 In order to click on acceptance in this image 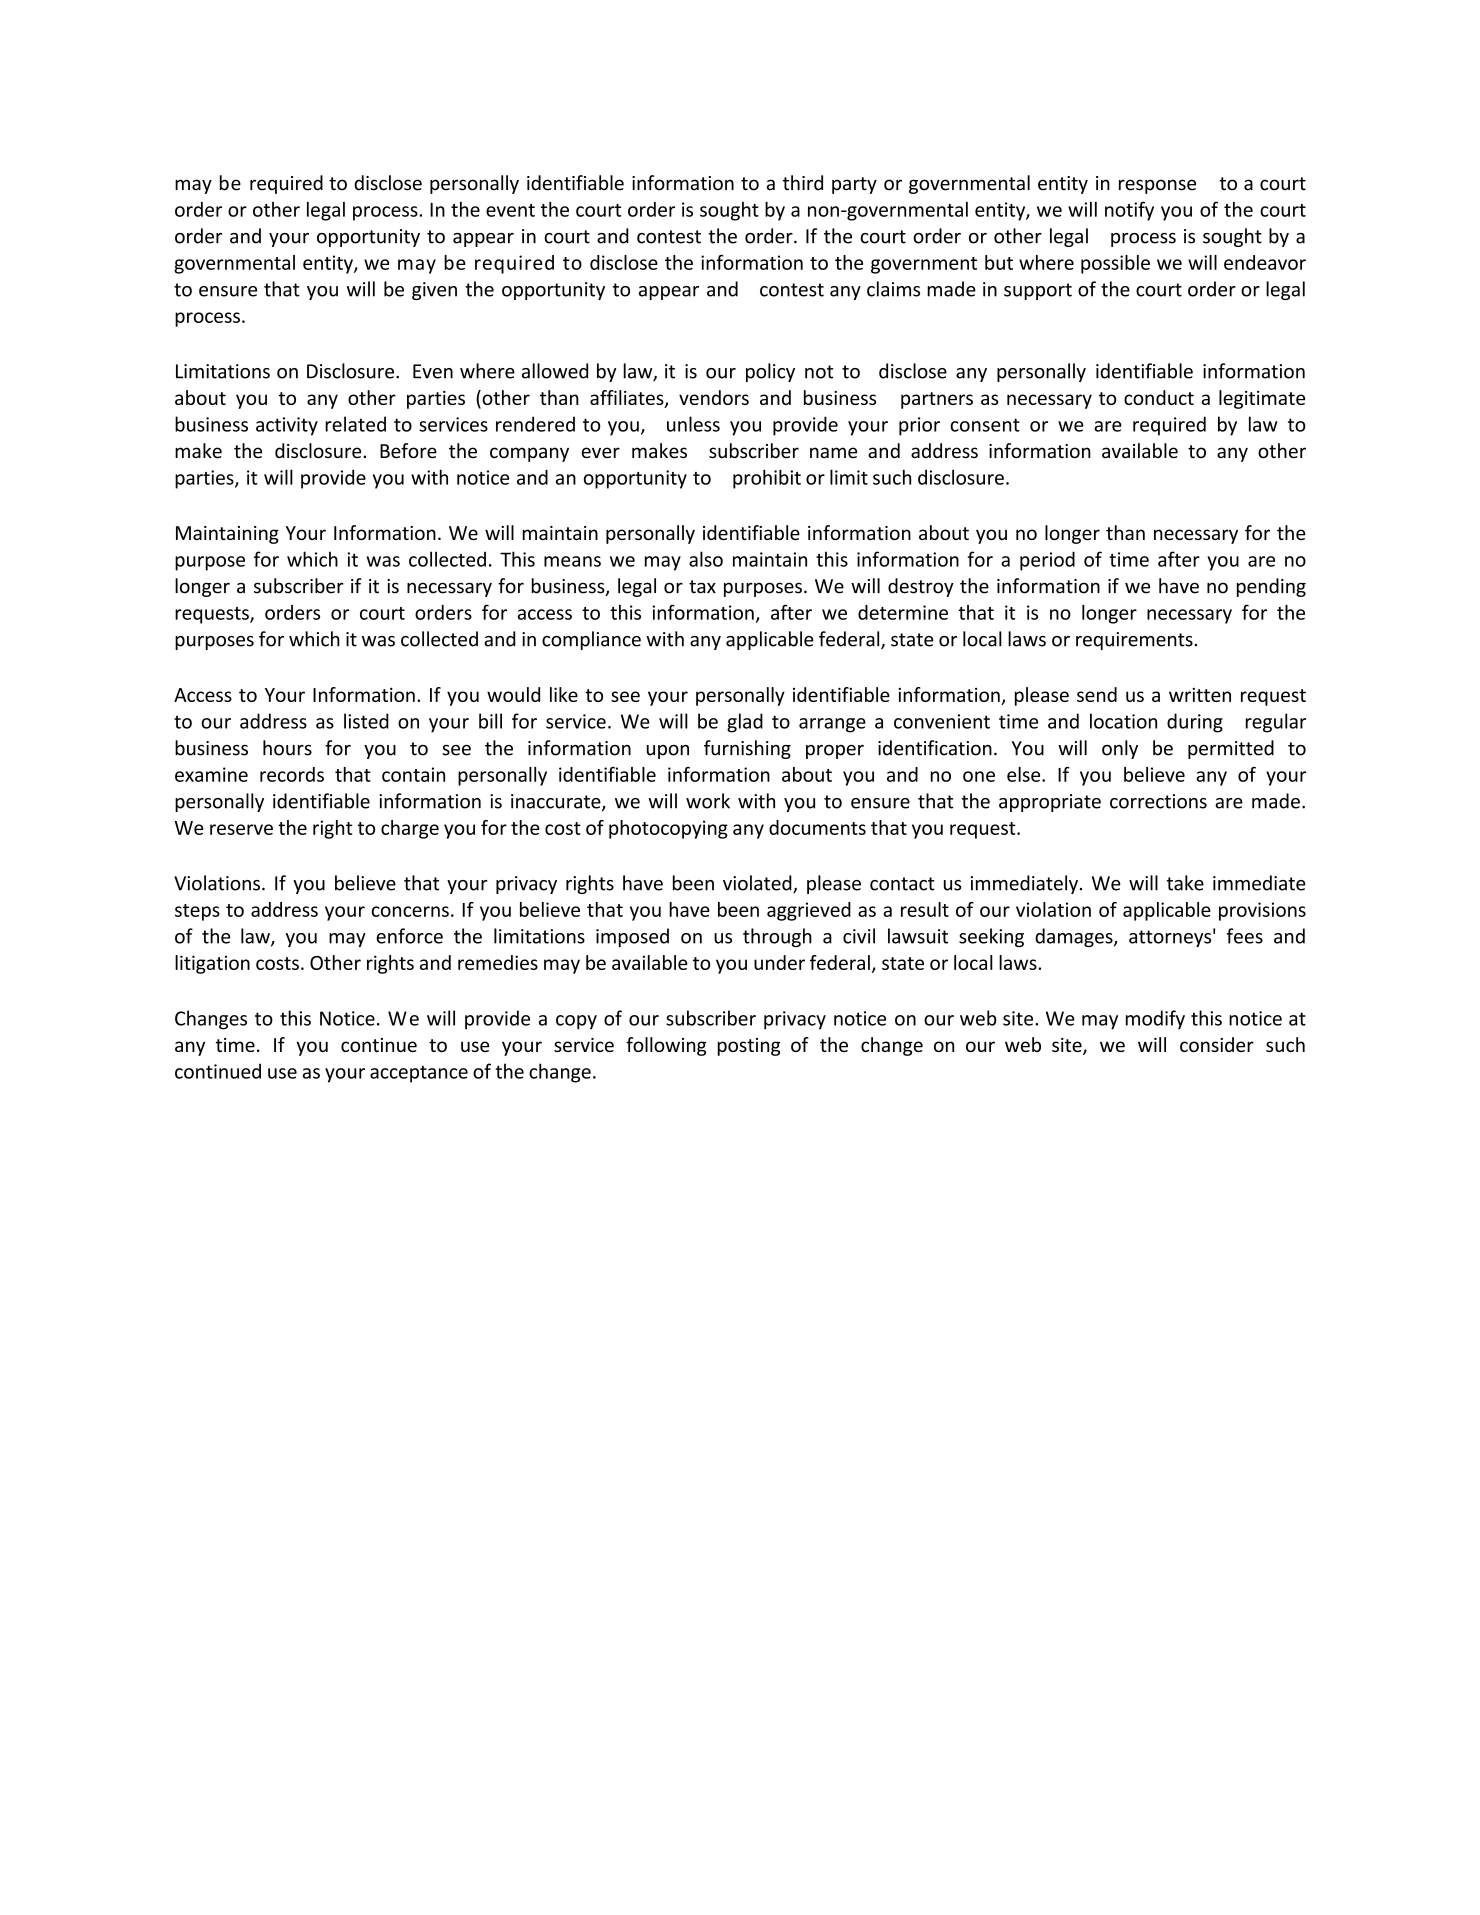, I will do `click(419, 1074)`.
